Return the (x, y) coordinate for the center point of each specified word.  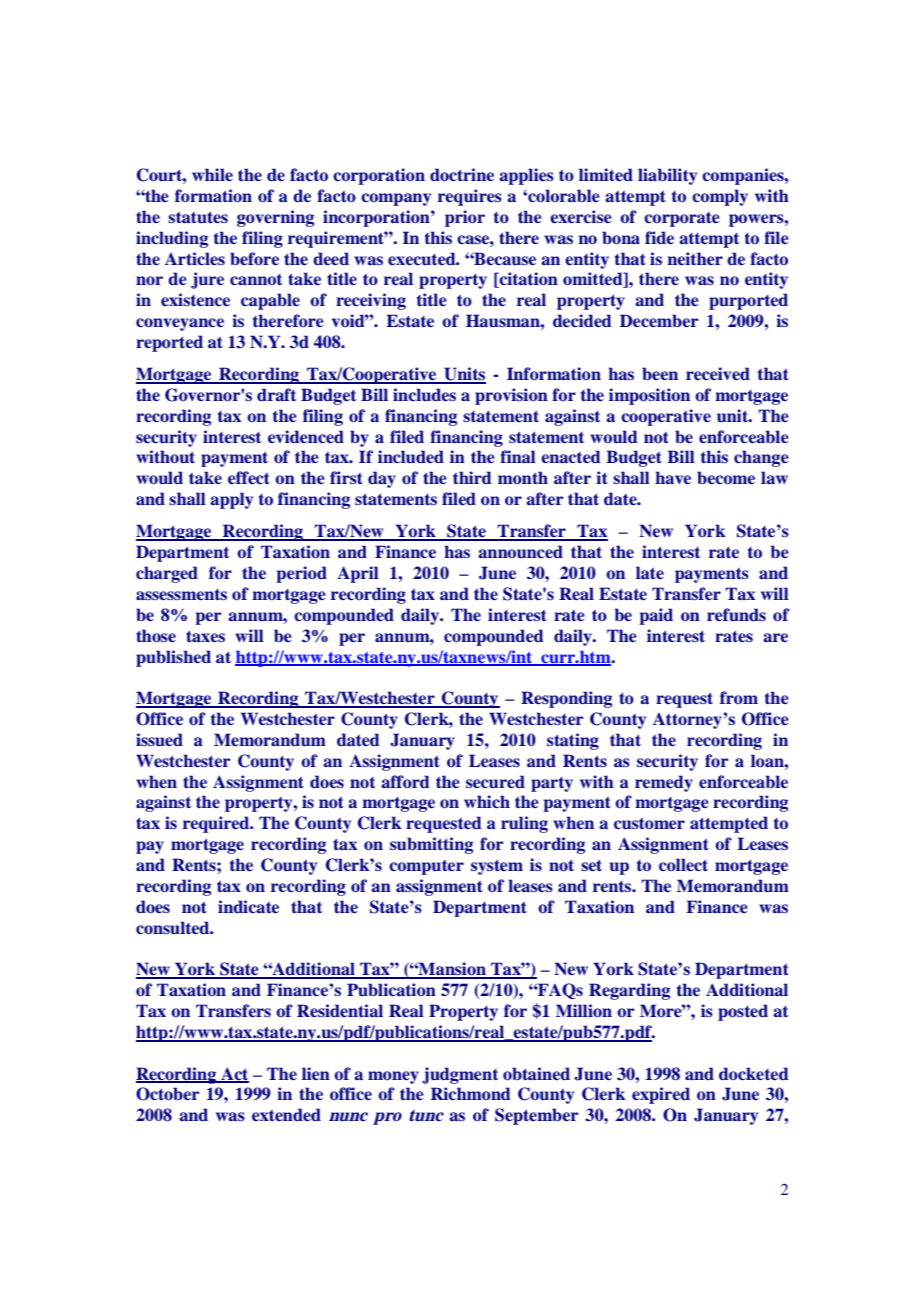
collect (683, 865)
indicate (248, 907)
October (167, 1094)
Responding (566, 699)
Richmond (471, 1094)
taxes (205, 636)
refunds (736, 615)
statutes (198, 217)
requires (470, 197)
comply (720, 197)
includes (424, 395)
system (497, 867)
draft (276, 394)
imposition (649, 396)
